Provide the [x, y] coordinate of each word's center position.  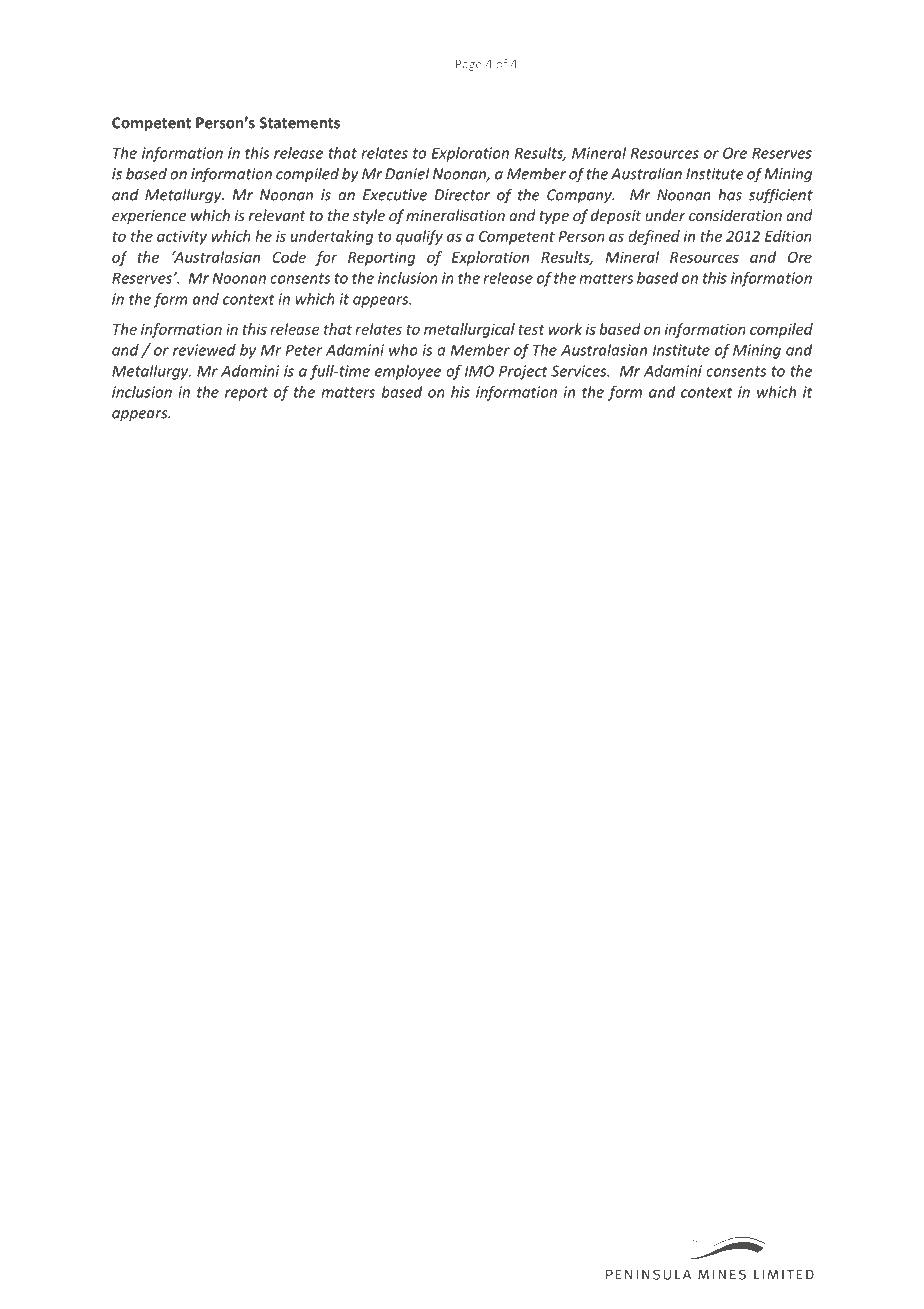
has [730, 194]
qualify [419, 237]
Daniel [407, 173]
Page [469, 65]
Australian [646, 173]
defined [654, 237]
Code [289, 257]
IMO [479, 371]
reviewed [204, 350]
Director [462, 195]
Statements [299, 123]
